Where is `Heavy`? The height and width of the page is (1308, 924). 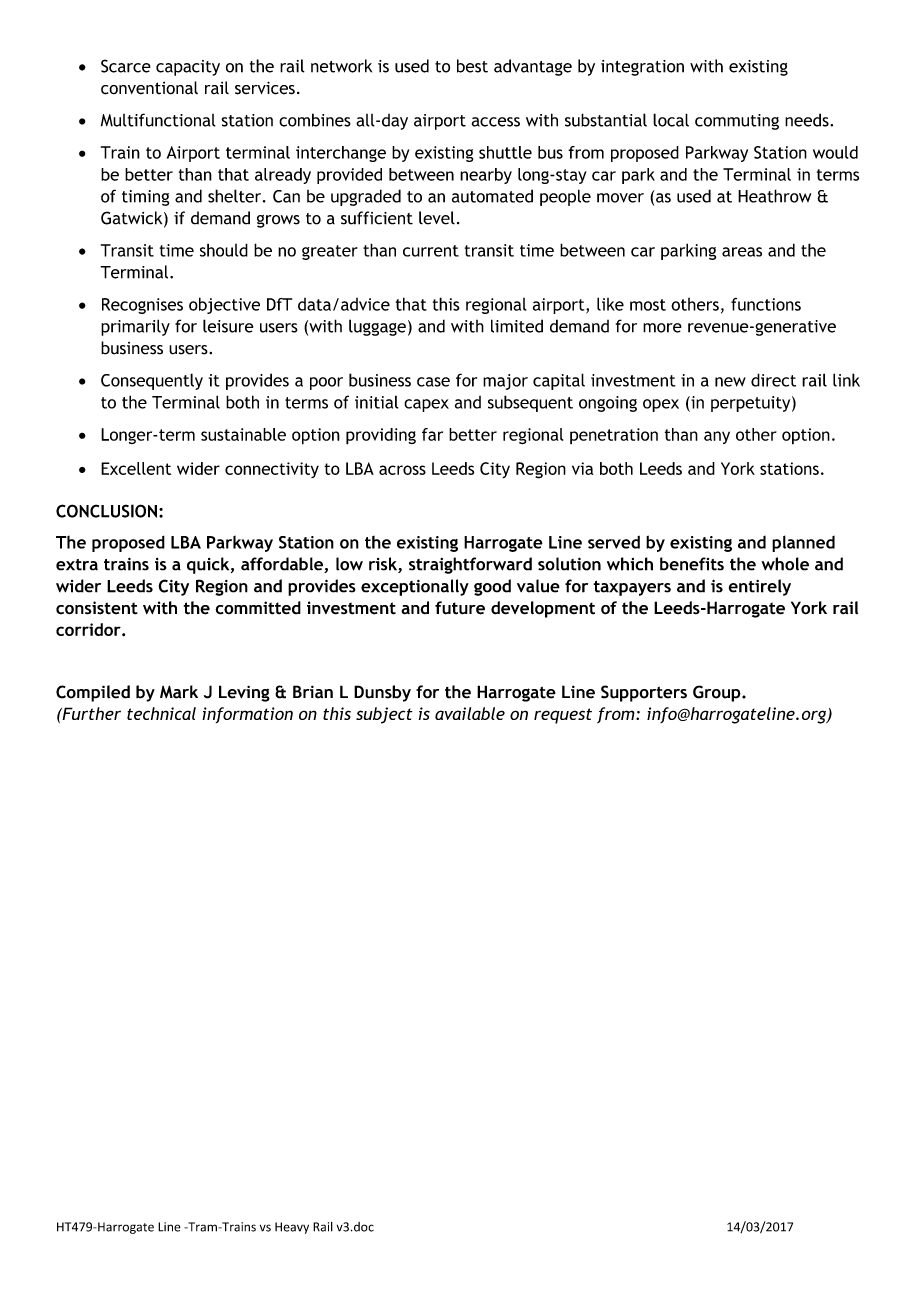 Heavy is located at coordinates (292, 1228).
